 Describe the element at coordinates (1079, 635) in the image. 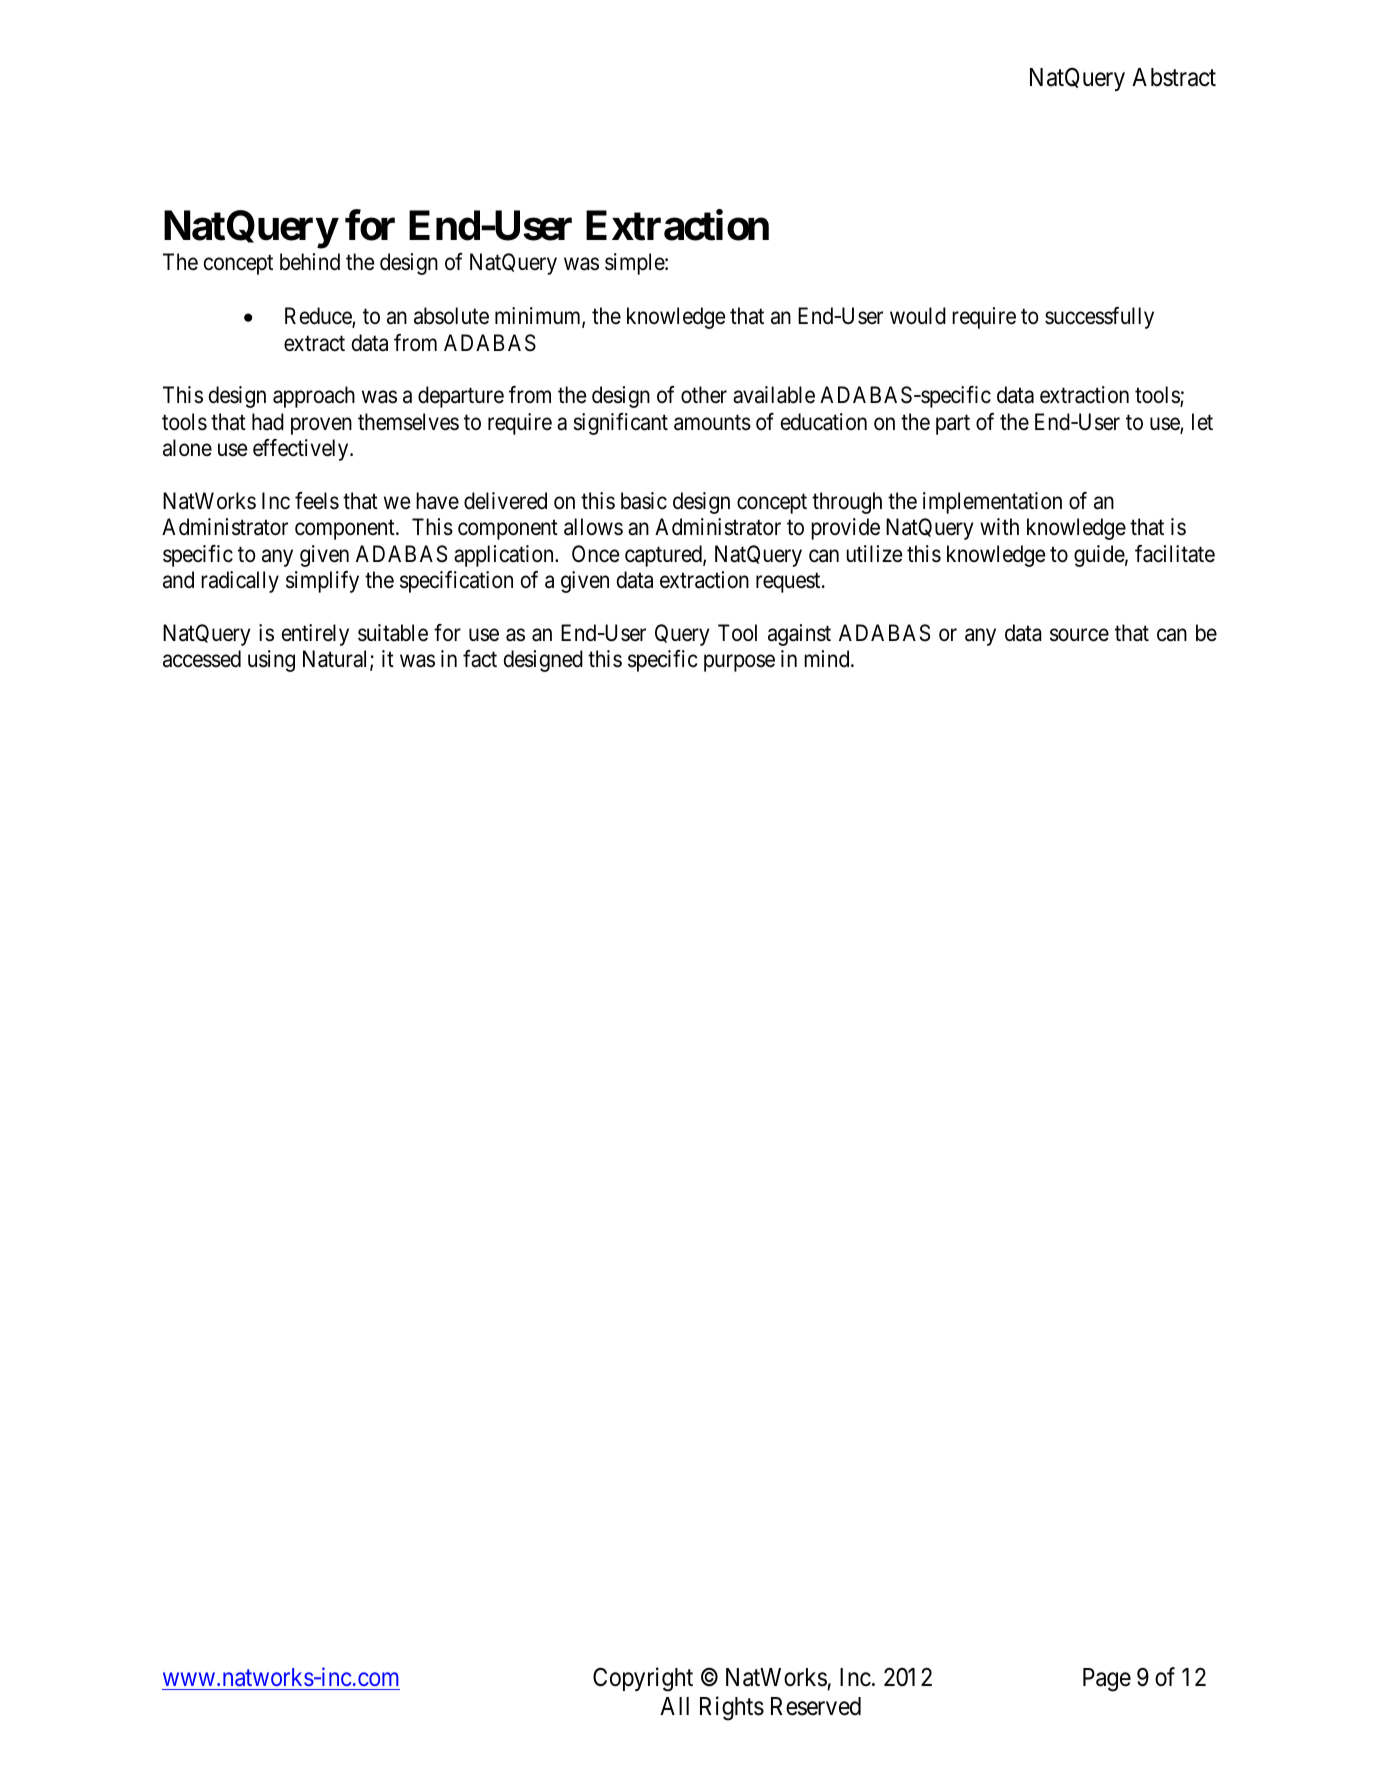

I see `source` at that location.
